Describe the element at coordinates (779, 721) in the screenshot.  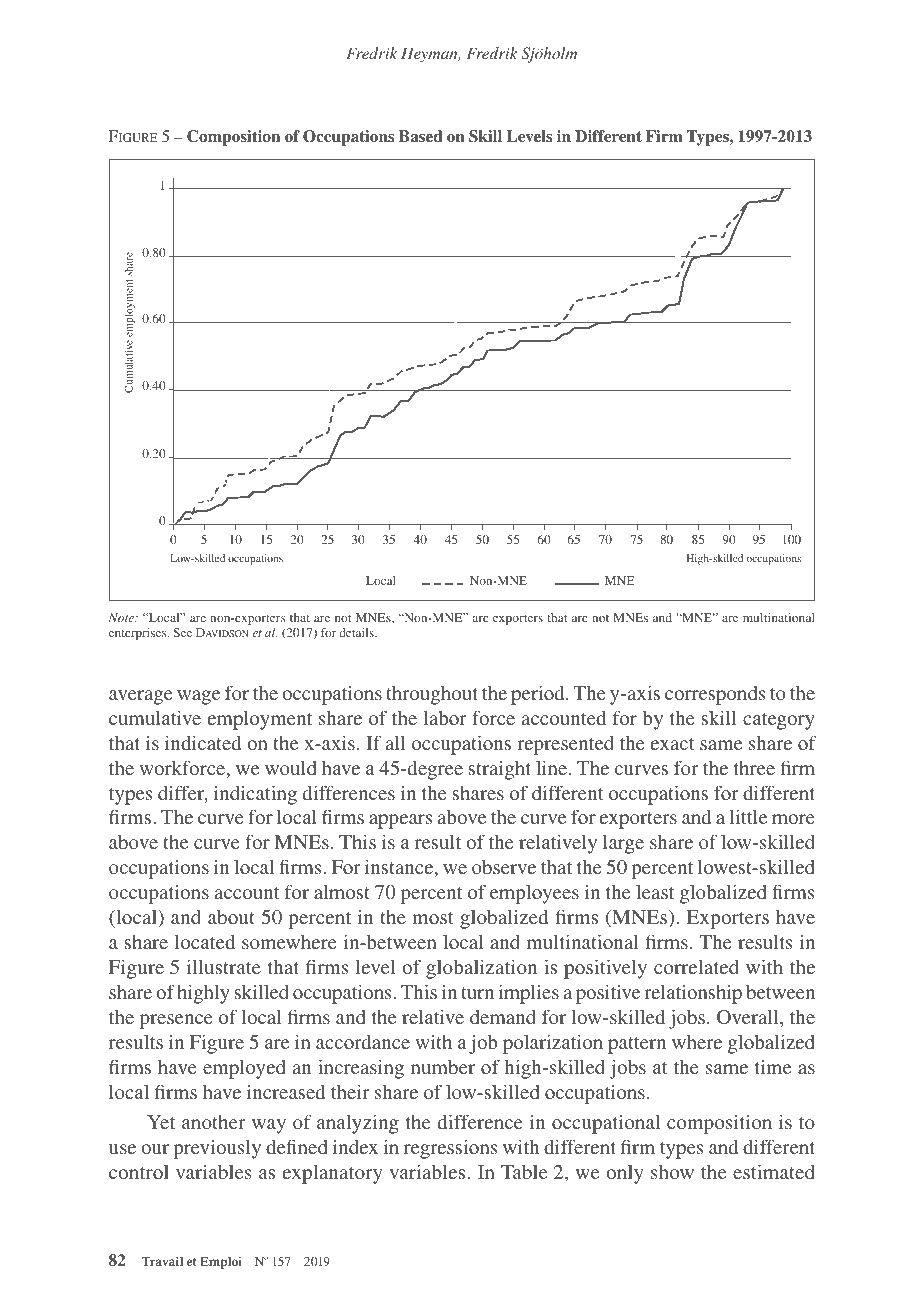
I see `category` at that location.
